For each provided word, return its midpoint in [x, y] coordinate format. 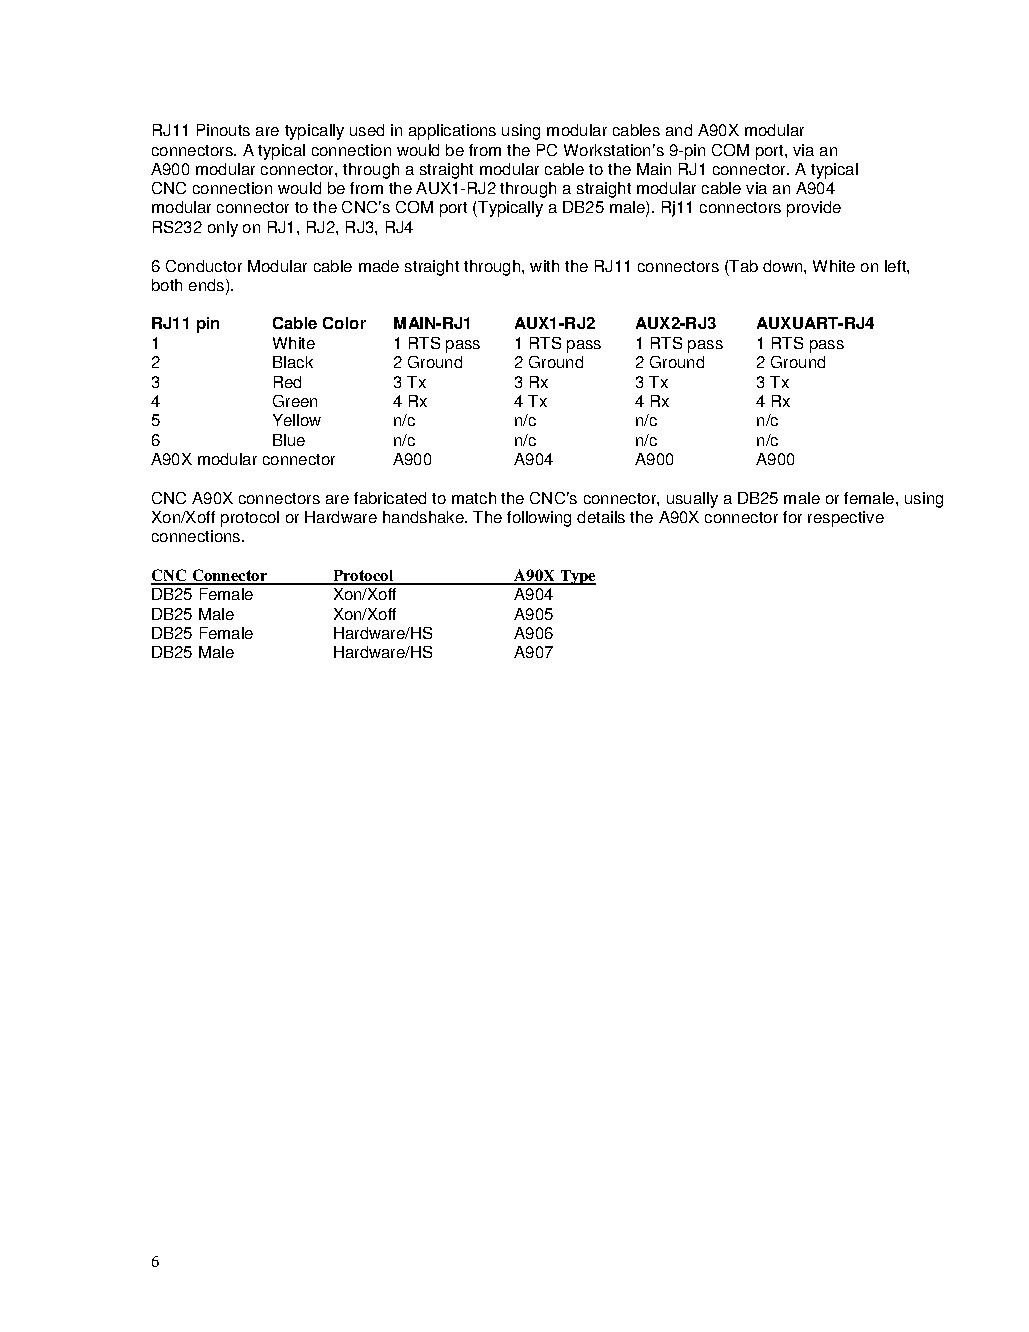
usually [692, 500]
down [784, 266]
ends [208, 286]
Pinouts [223, 130]
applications [452, 132]
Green [295, 401]
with [544, 266]
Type [577, 577]
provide [814, 209]
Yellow [297, 420]
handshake [424, 517]
